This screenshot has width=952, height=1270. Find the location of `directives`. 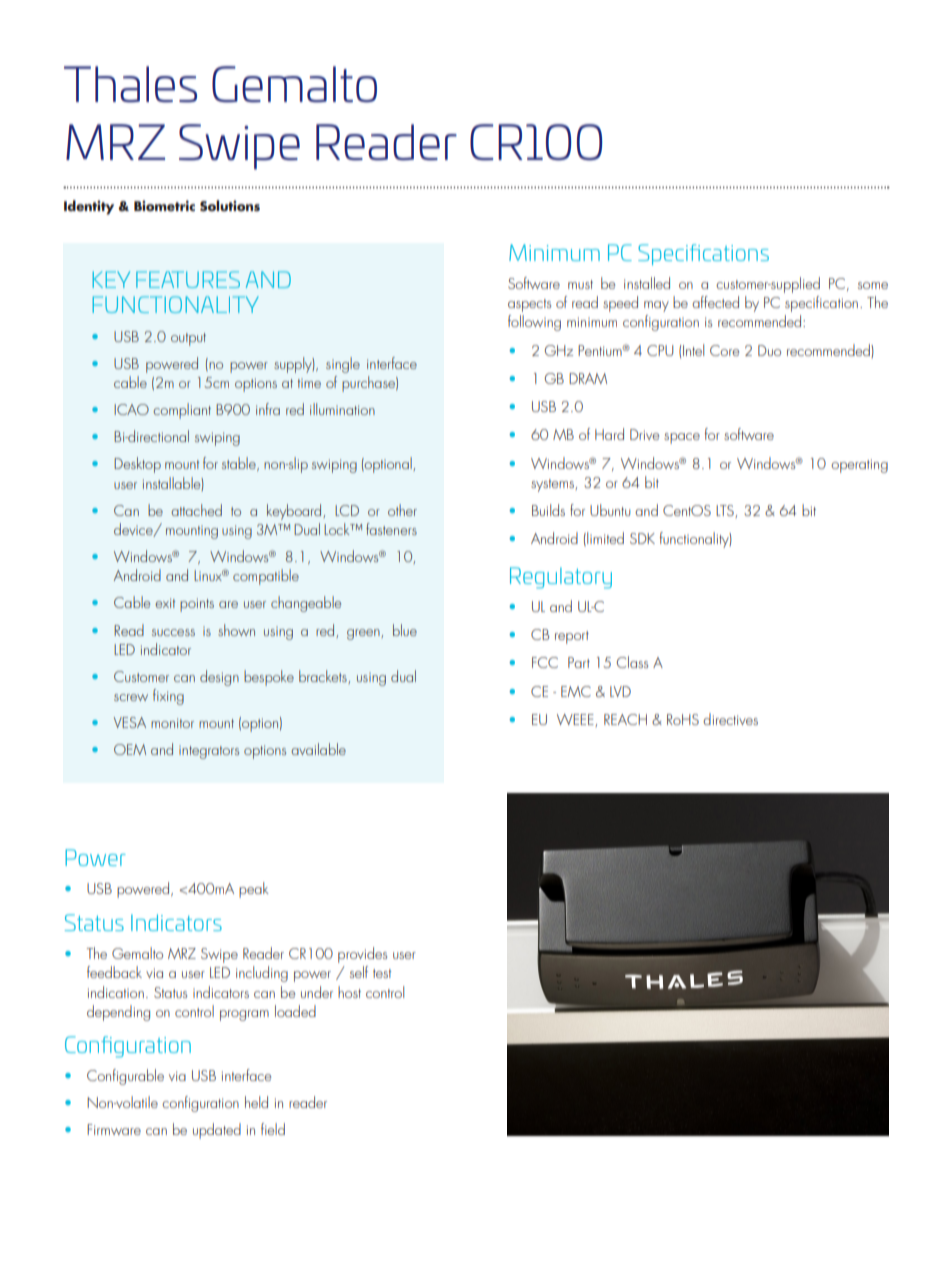

directives is located at coordinates (730, 719).
